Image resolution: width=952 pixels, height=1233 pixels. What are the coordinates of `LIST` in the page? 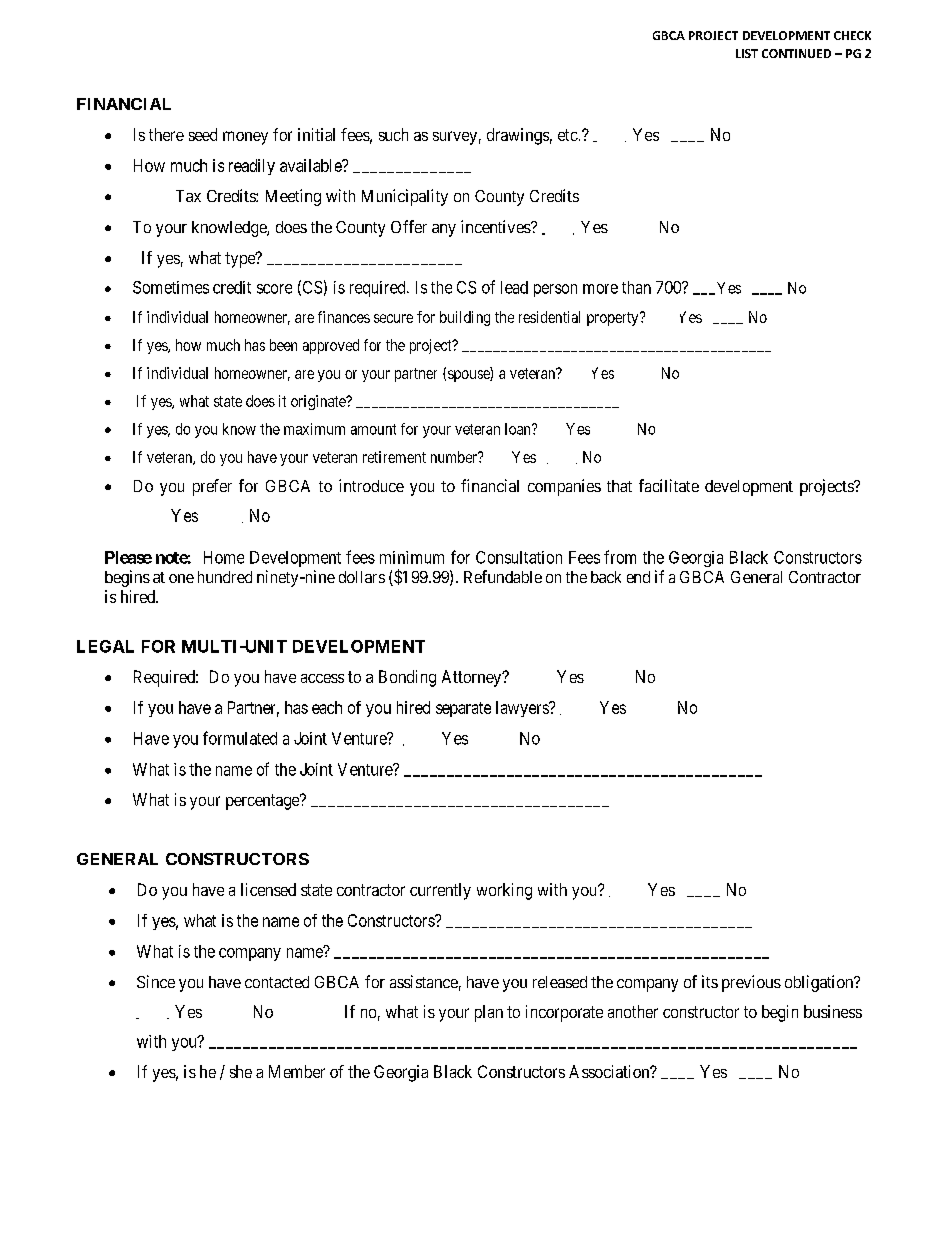 It's located at (747, 53).
